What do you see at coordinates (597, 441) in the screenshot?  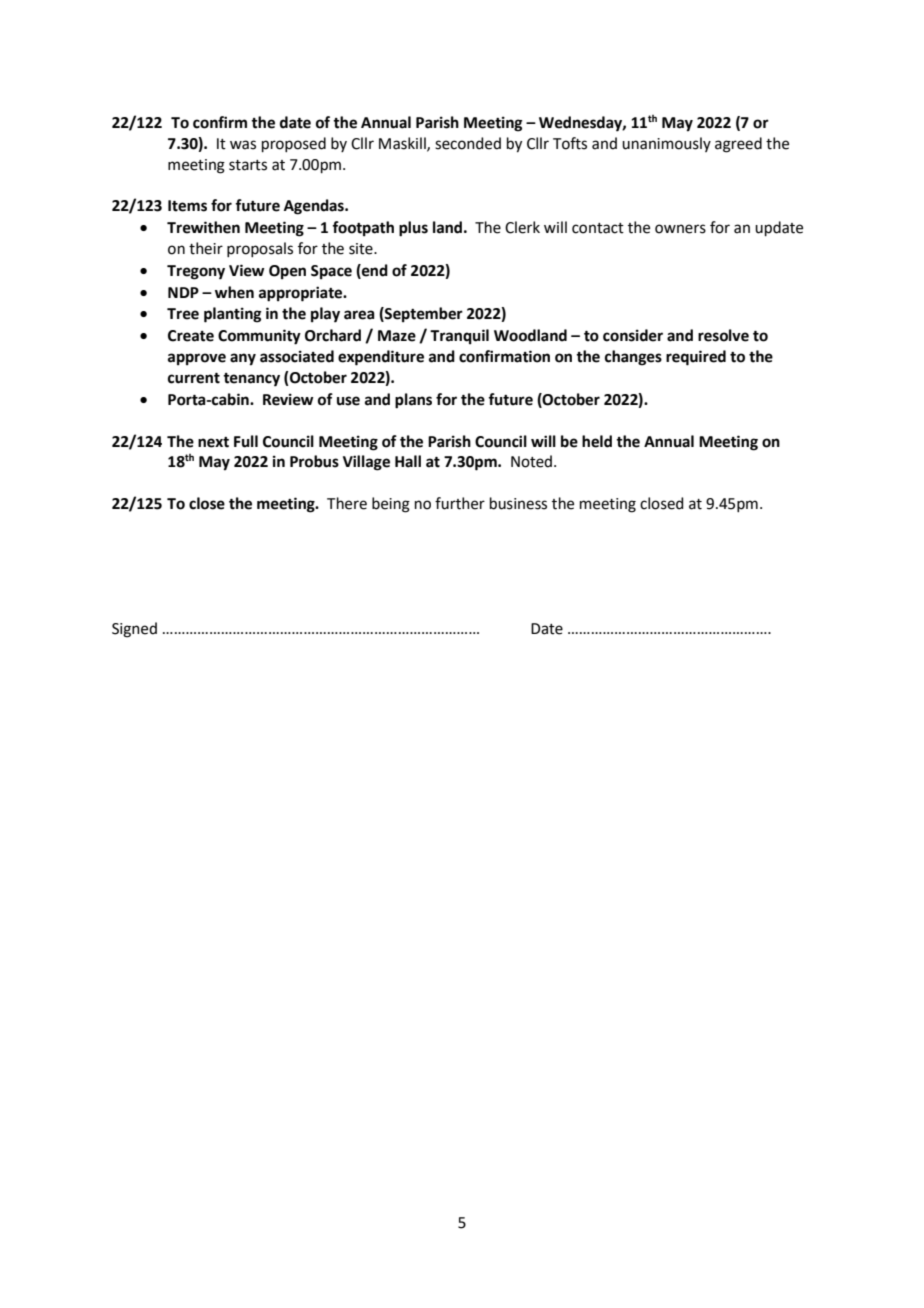 I see `held` at bounding box center [597, 441].
